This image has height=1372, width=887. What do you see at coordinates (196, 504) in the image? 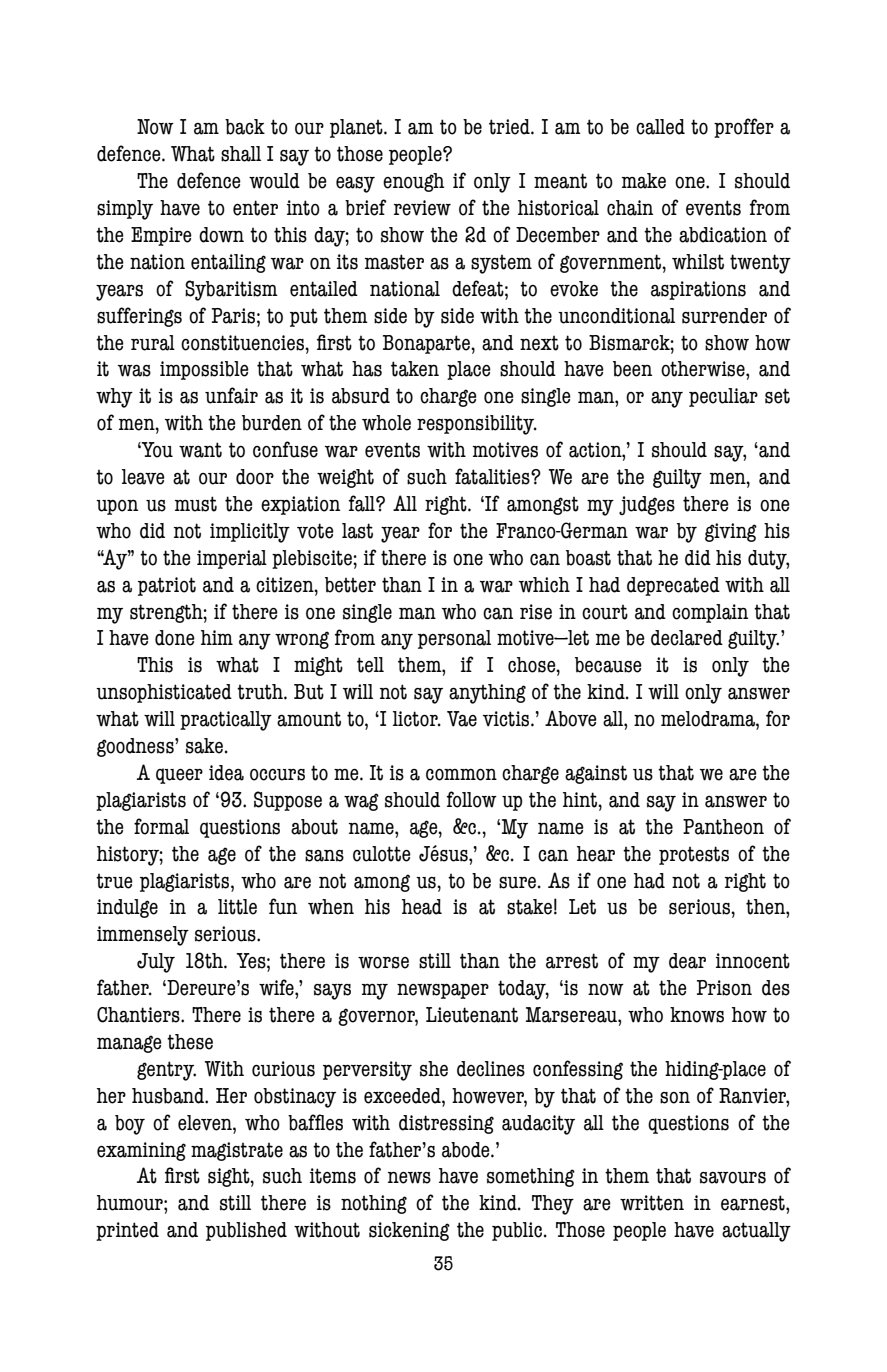
I see `must` at bounding box center [196, 504].
